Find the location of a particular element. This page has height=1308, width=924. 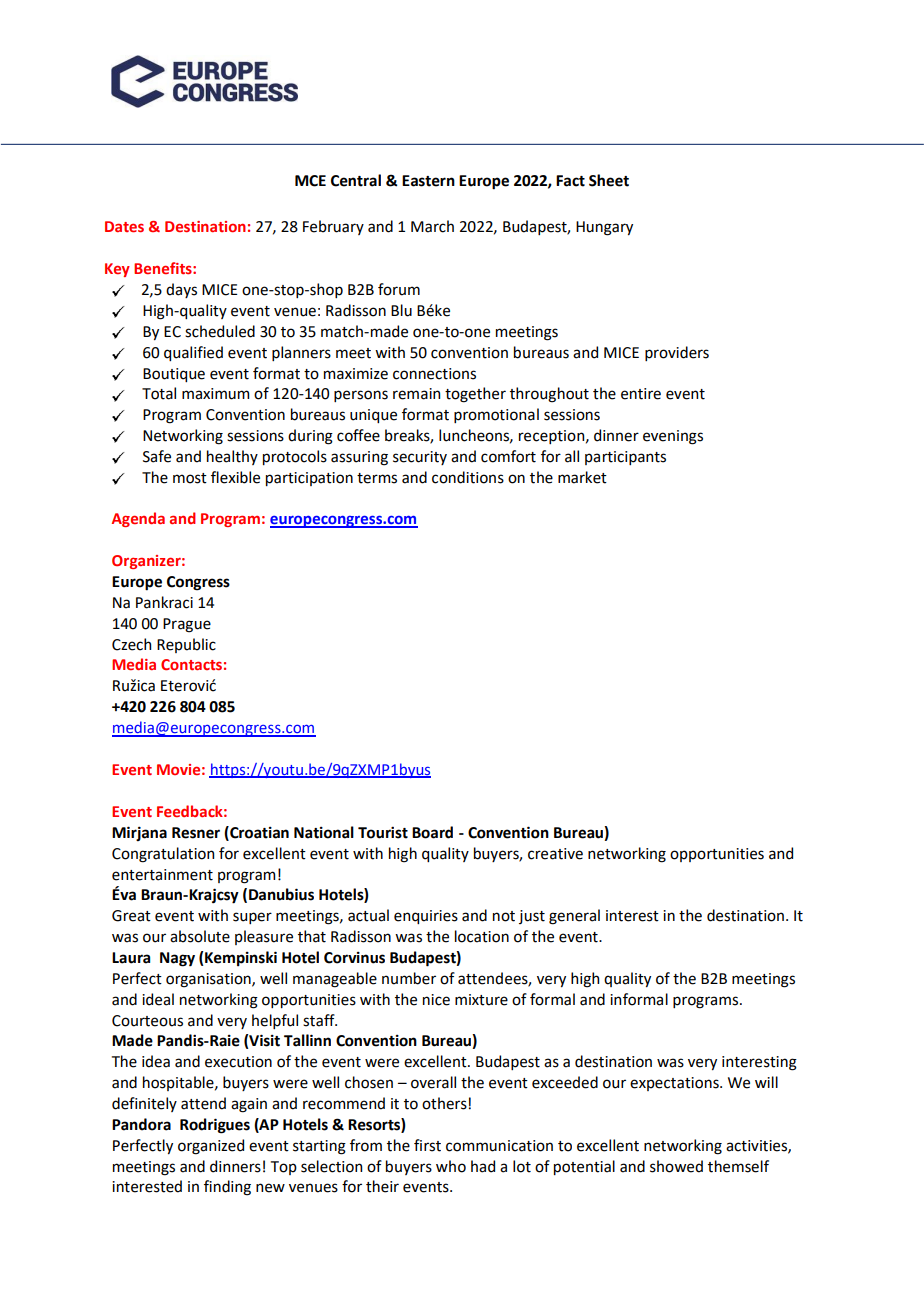

creative is located at coordinates (555, 854).
